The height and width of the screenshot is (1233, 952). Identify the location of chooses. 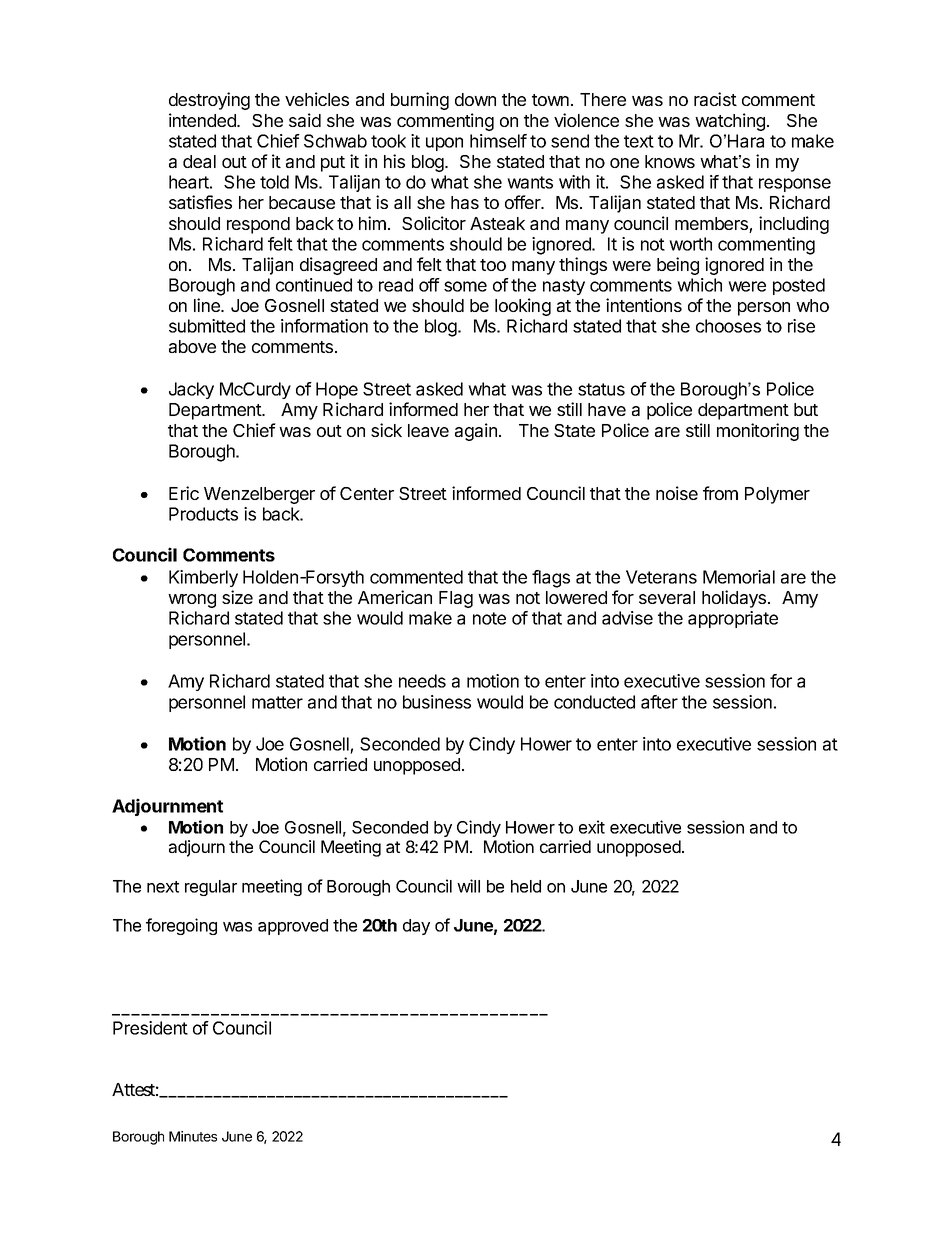
(728, 326).
